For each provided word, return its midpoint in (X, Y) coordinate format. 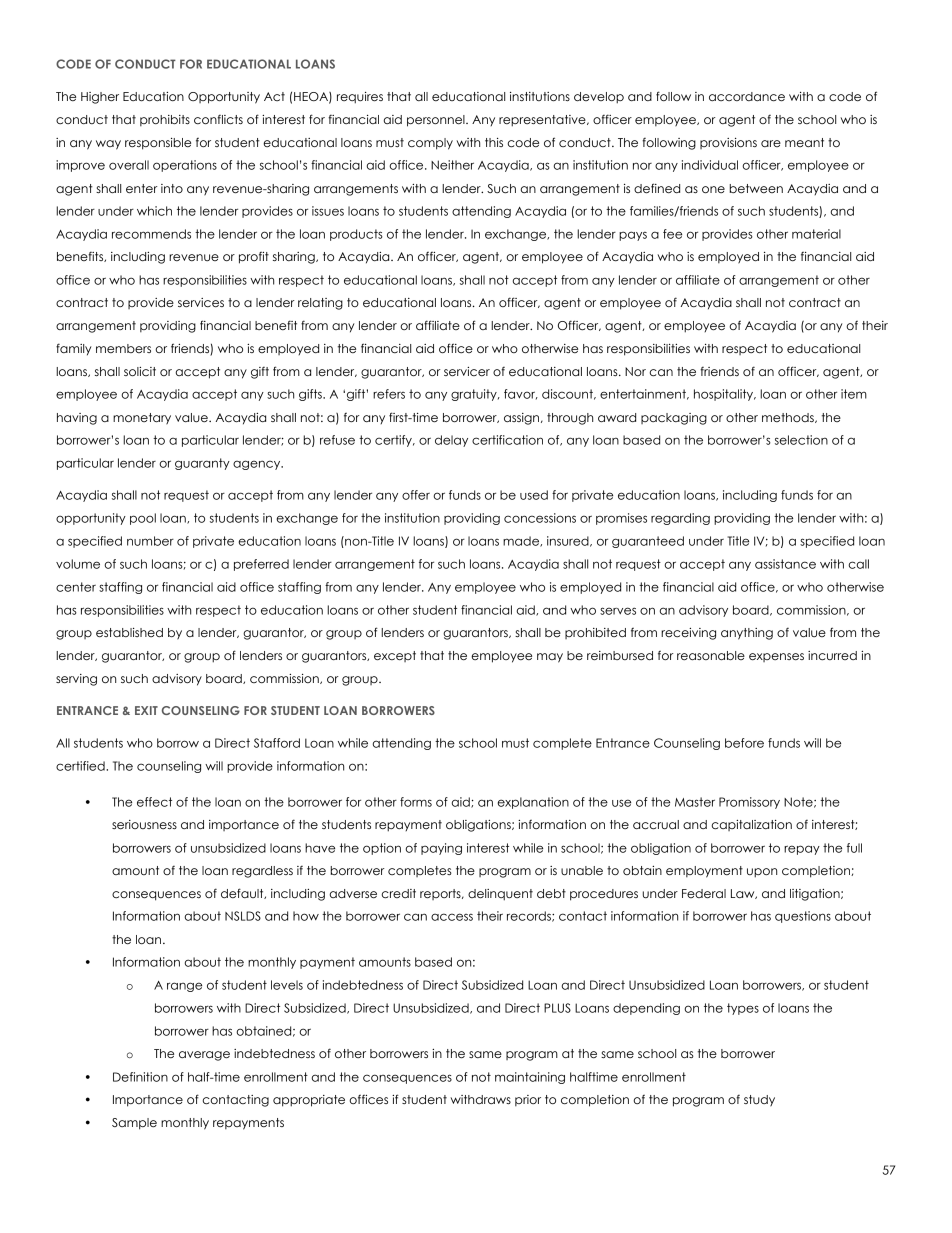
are (771, 143)
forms (416, 802)
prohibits (165, 120)
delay (451, 441)
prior (528, 1100)
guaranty (202, 464)
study (759, 1101)
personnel (437, 121)
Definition (140, 1077)
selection (801, 440)
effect (154, 802)
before (744, 743)
